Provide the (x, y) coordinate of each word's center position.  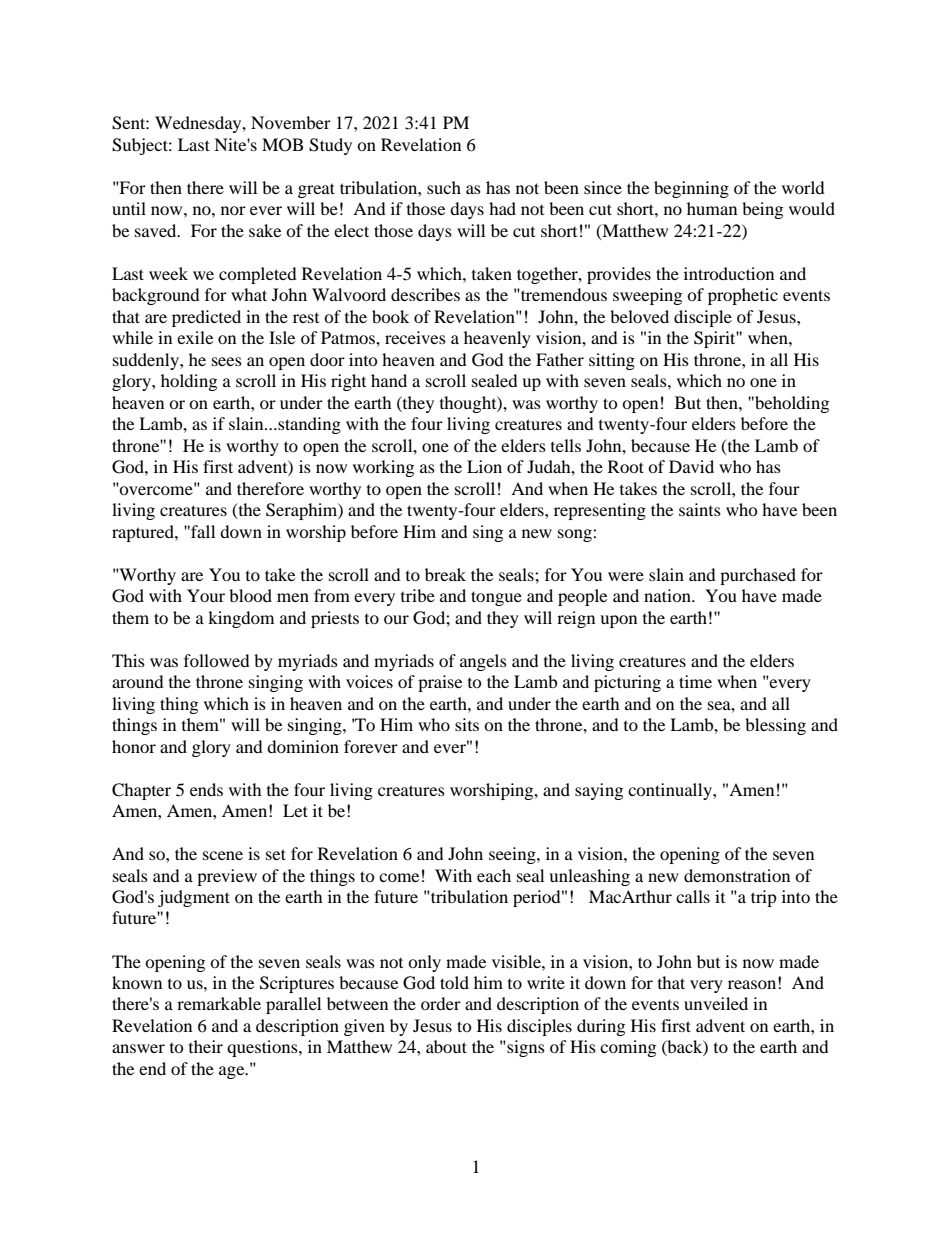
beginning (691, 189)
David (691, 466)
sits (467, 724)
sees (227, 361)
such (444, 187)
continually (671, 791)
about (446, 1046)
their (206, 1046)
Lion (484, 466)
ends (206, 789)
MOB (282, 145)
